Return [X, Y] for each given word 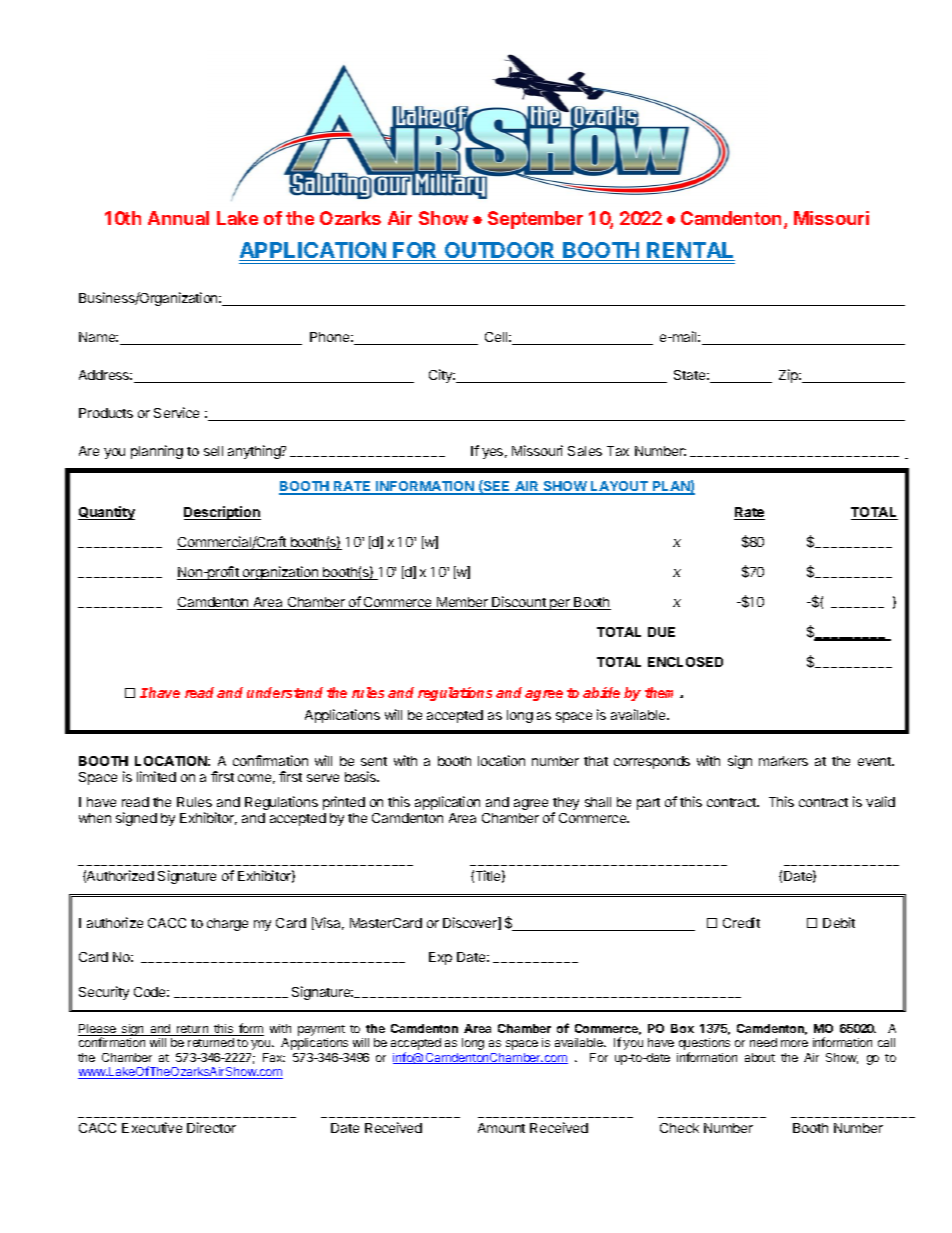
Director [211, 1127]
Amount [501, 1128]
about [760, 1057]
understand [285, 692]
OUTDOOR [500, 251]
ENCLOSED [685, 662]
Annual [178, 218]
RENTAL [690, 251]
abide [601, 692]
